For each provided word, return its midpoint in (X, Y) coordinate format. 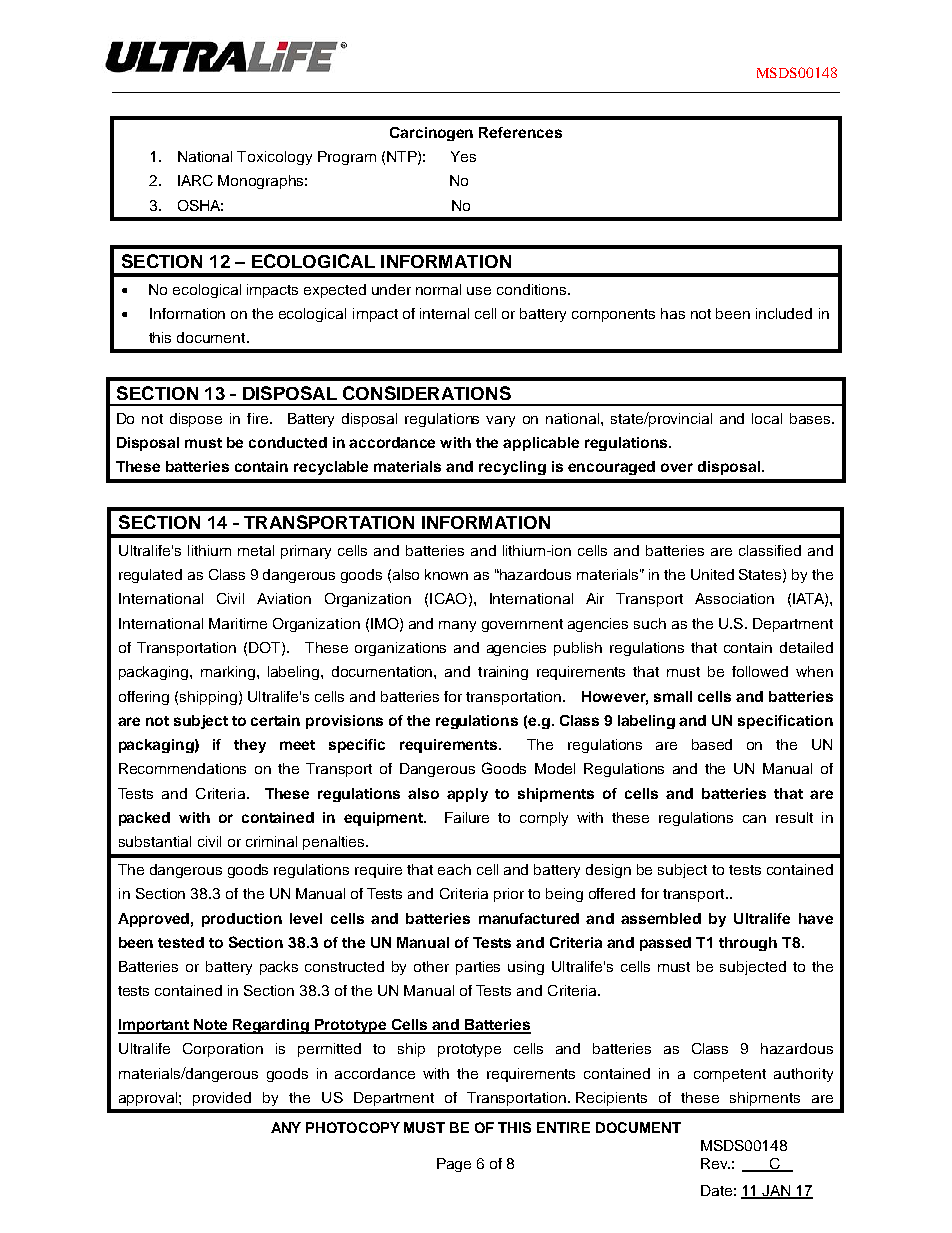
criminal (271, 841)
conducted (288, 442)
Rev (715, 1163)
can (754, 819)
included (784, 313)
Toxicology (274, 158)
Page (454, 1165)
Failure (467, 817)
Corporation (223, 1050)
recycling (512, 468)
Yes (463, 156)
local (767, 418)
